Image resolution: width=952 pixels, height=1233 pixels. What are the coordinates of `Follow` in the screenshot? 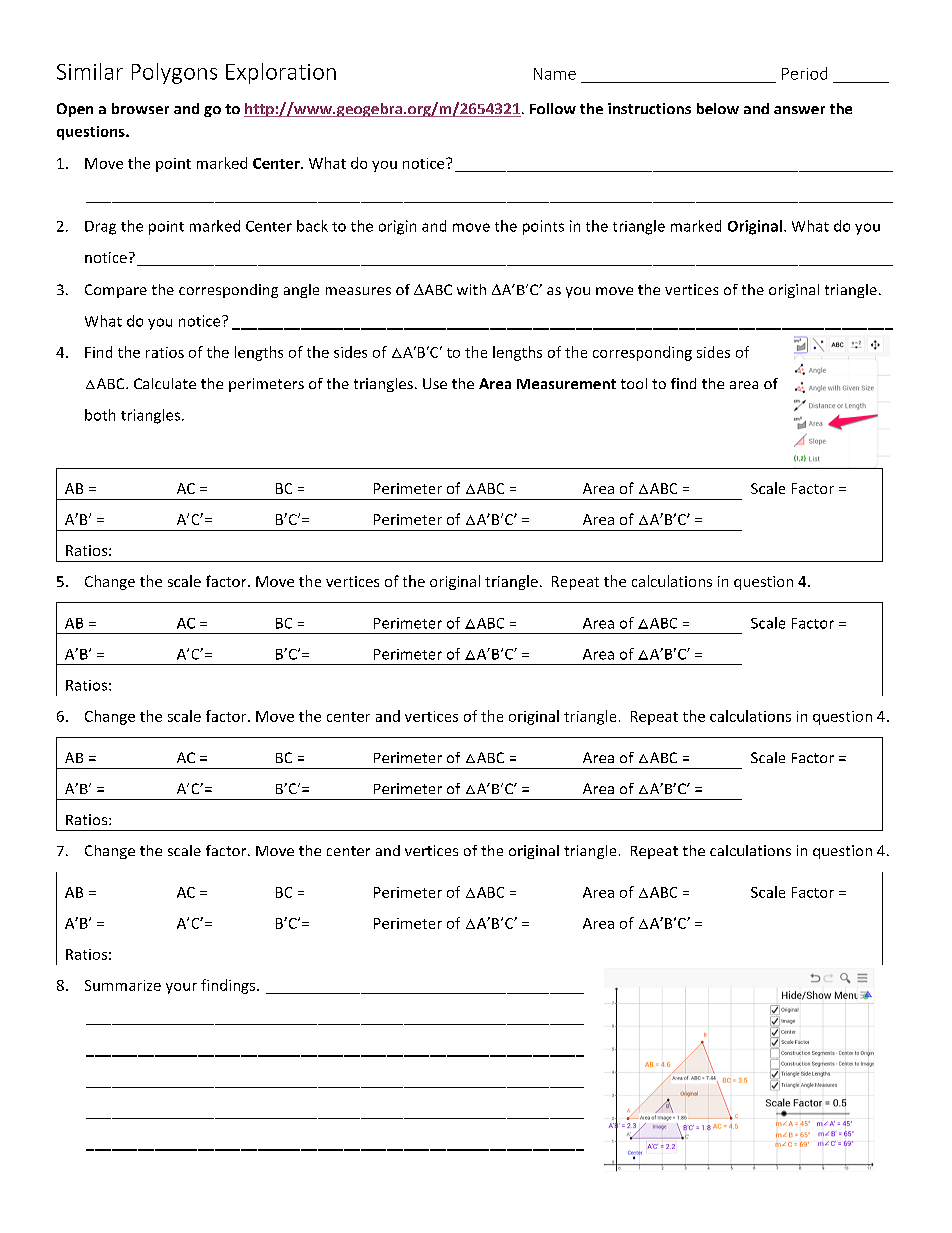 It's located at (553, 108).
